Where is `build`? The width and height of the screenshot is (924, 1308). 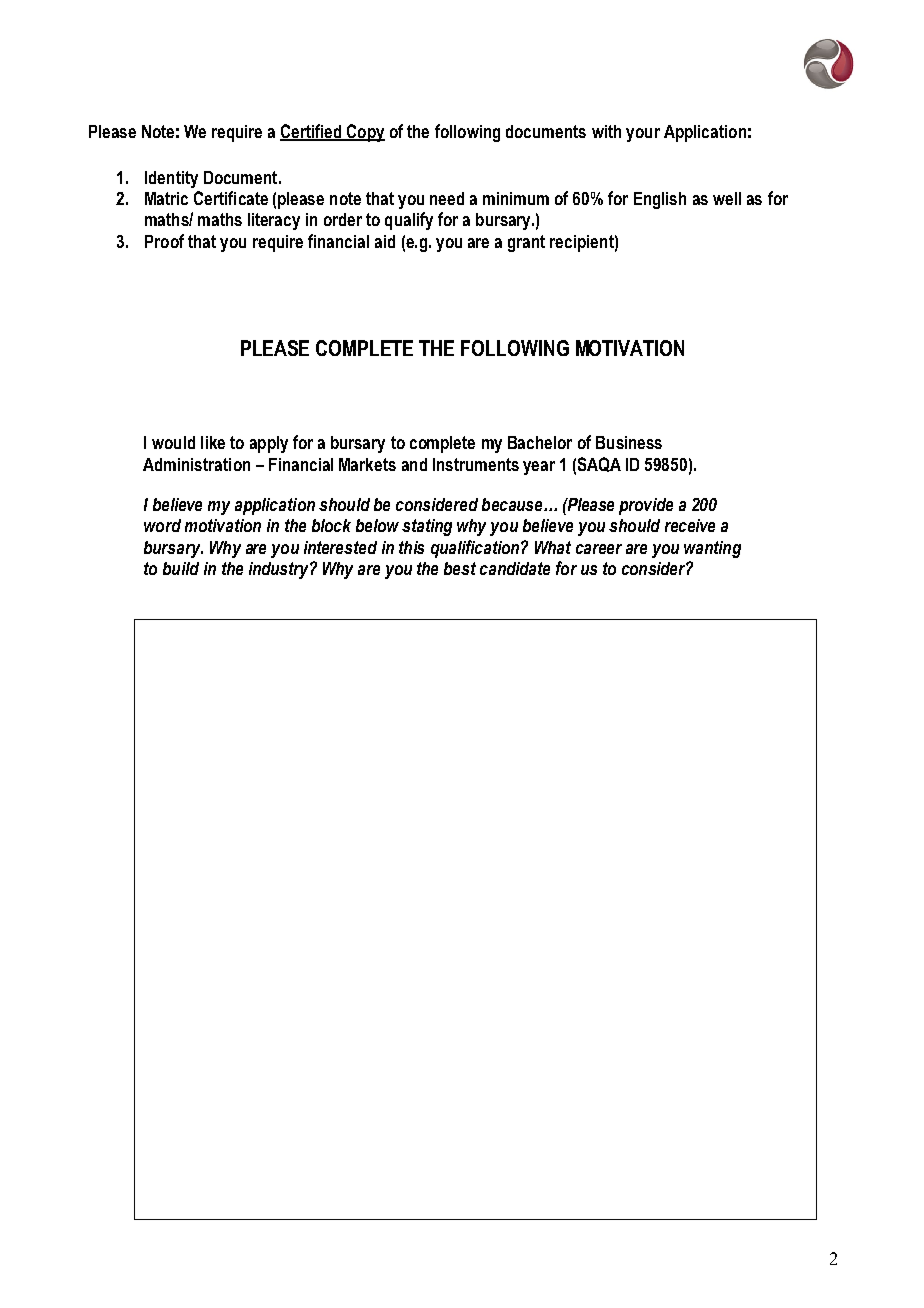
build is located at coordinates (181, 568).
